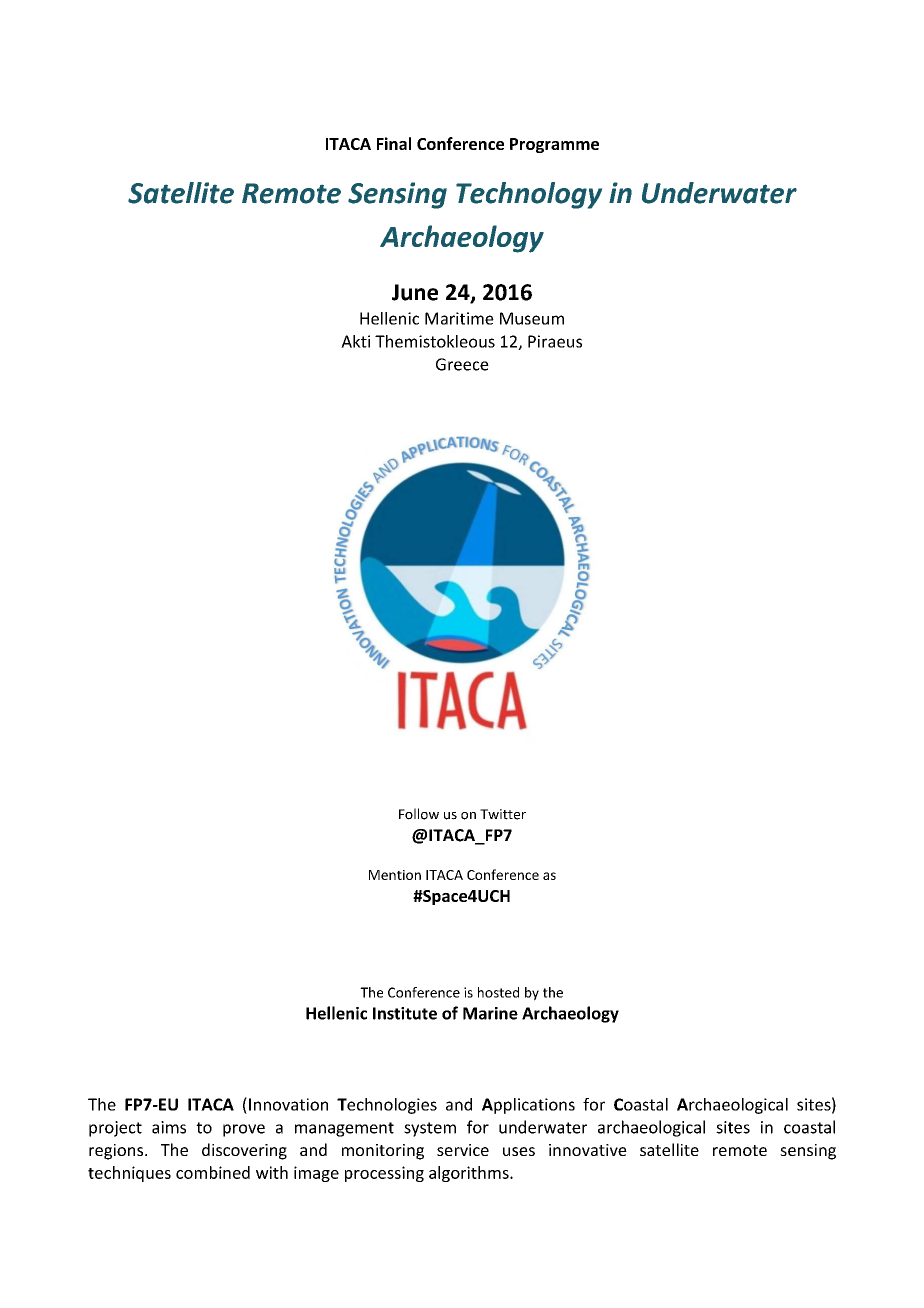  I want to click on Follow, so click(419, 814).
